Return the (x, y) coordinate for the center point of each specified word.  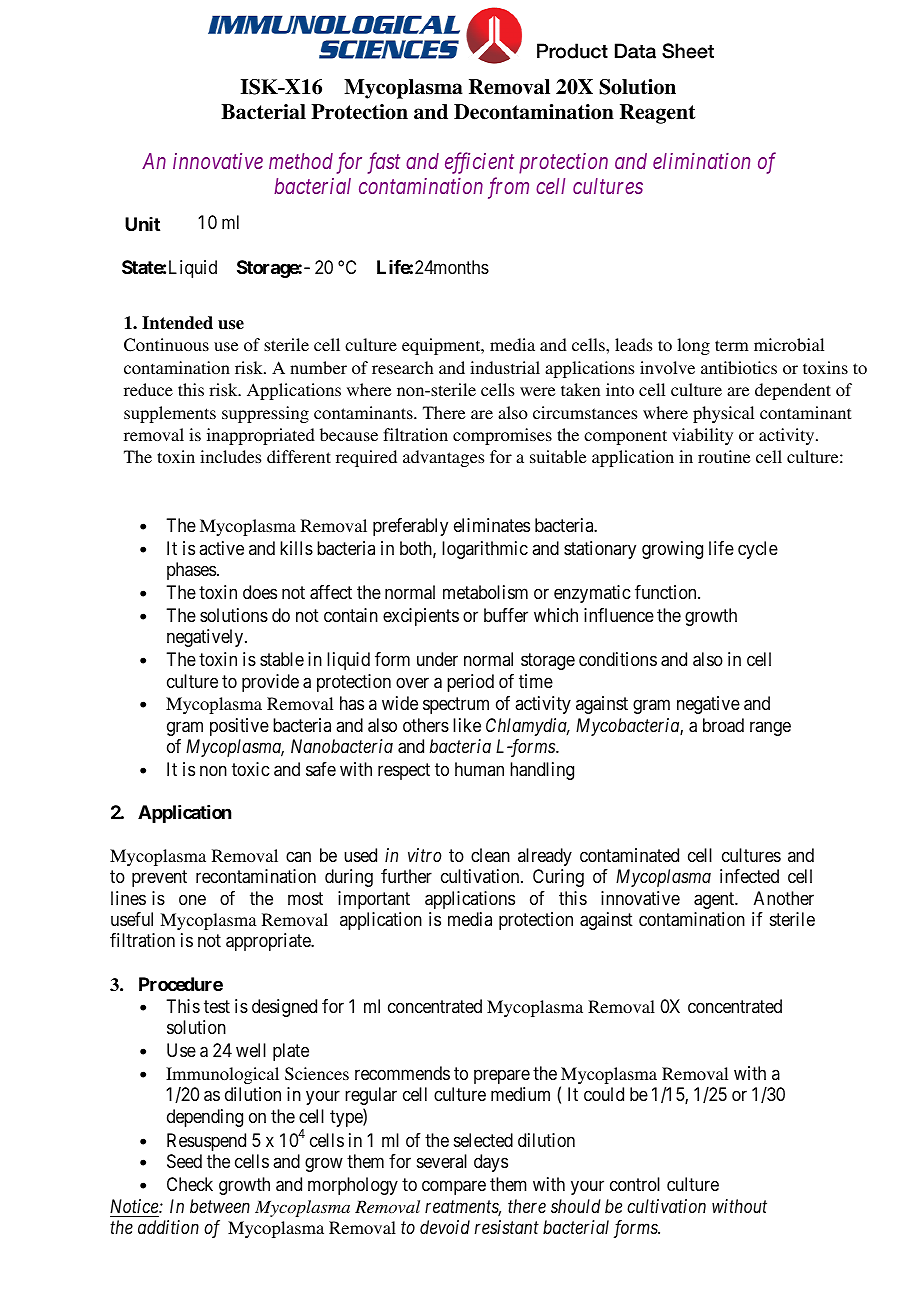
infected (749, 876)
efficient (479, 163)
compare (454, 1188)
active (221, 548)
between (220, 1206)
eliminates (492, 525)
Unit (142, 224)
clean (490, 855)
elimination (701, 161)
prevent (159, 878)
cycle (758, 550)
